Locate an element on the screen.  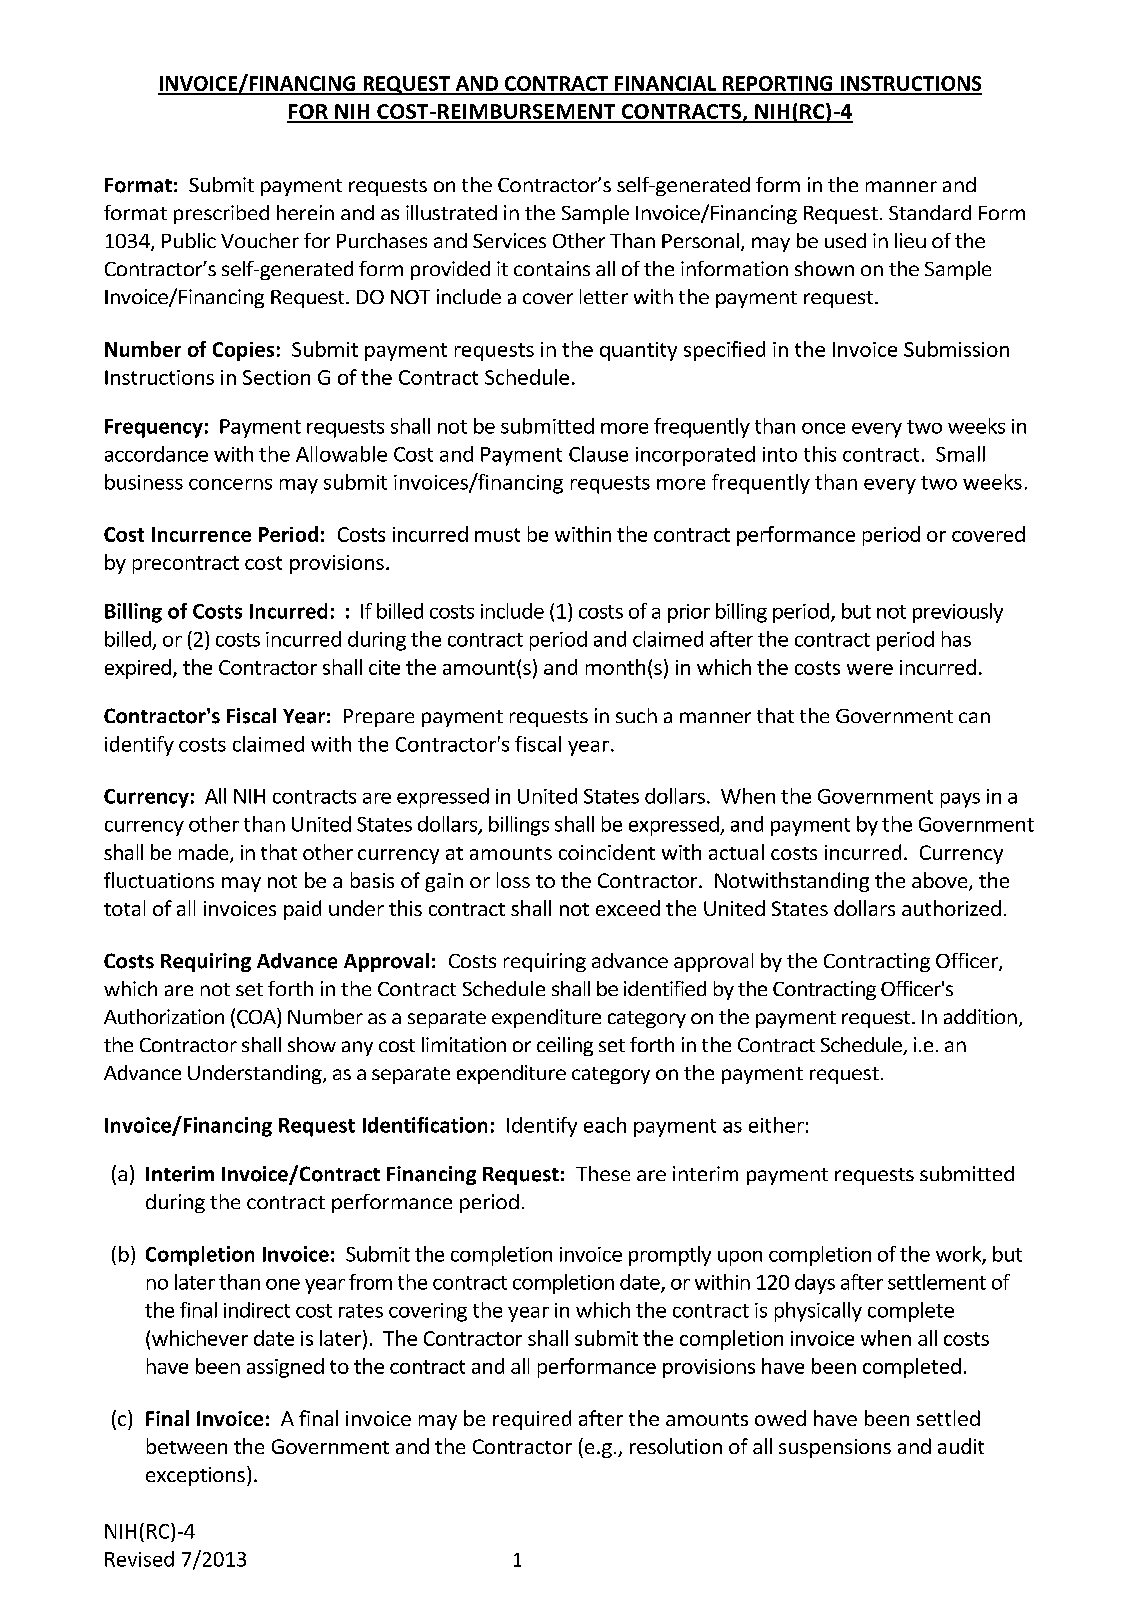
loss is located at coordinates (513, 880).
